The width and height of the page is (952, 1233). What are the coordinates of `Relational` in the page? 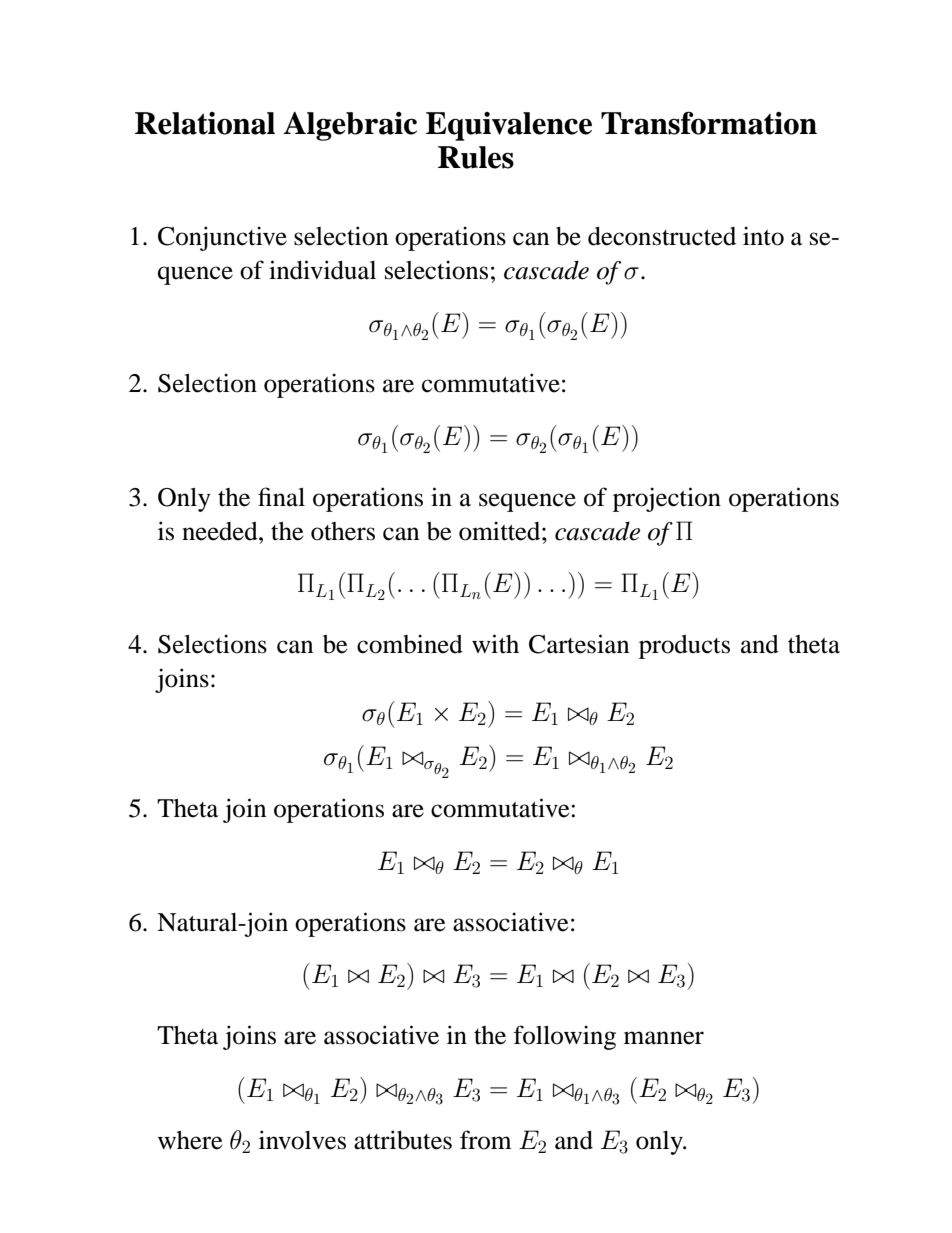 It's located at (205, 123).
